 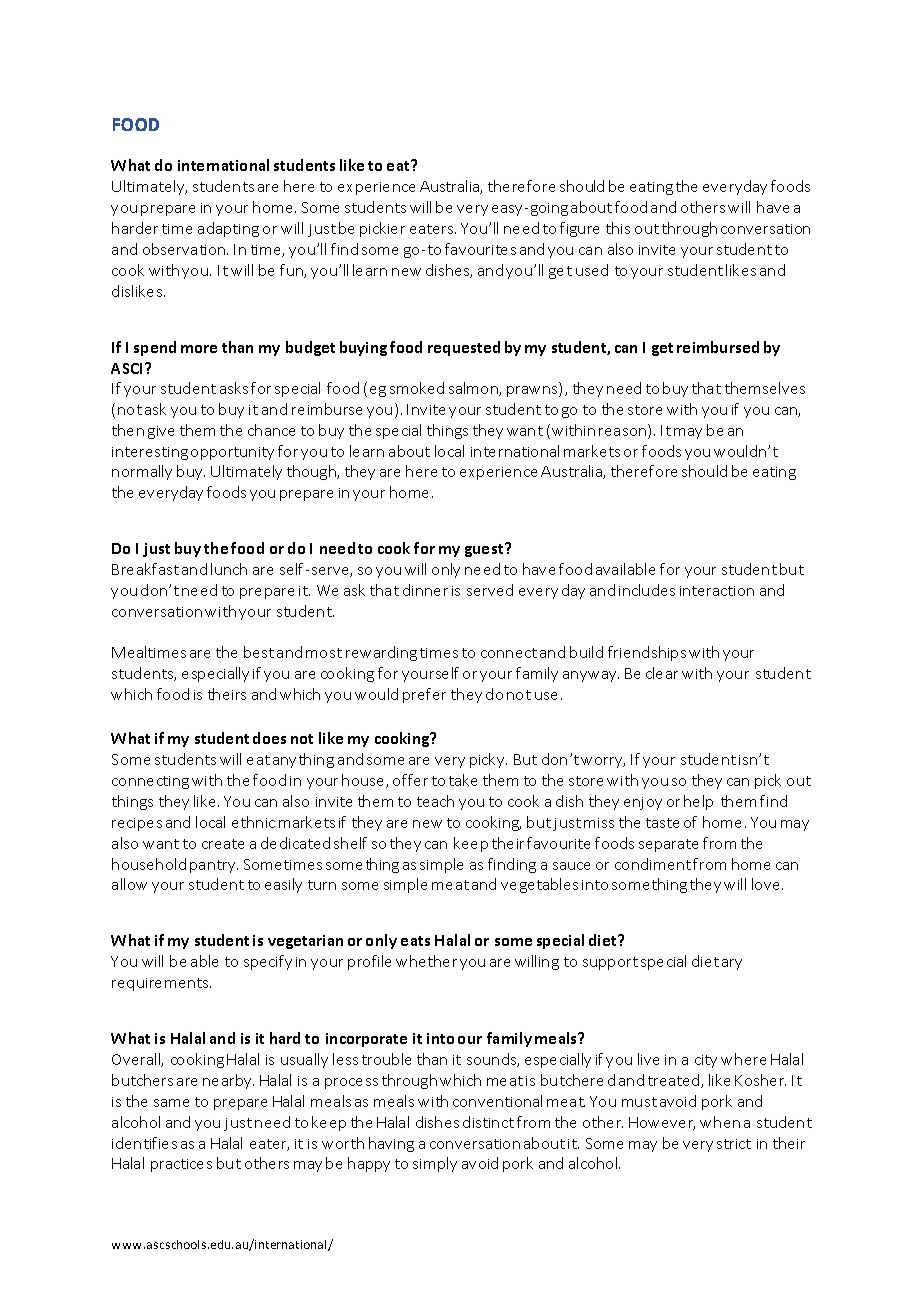 I want to click on prefer, so click(x=424, y=695).
